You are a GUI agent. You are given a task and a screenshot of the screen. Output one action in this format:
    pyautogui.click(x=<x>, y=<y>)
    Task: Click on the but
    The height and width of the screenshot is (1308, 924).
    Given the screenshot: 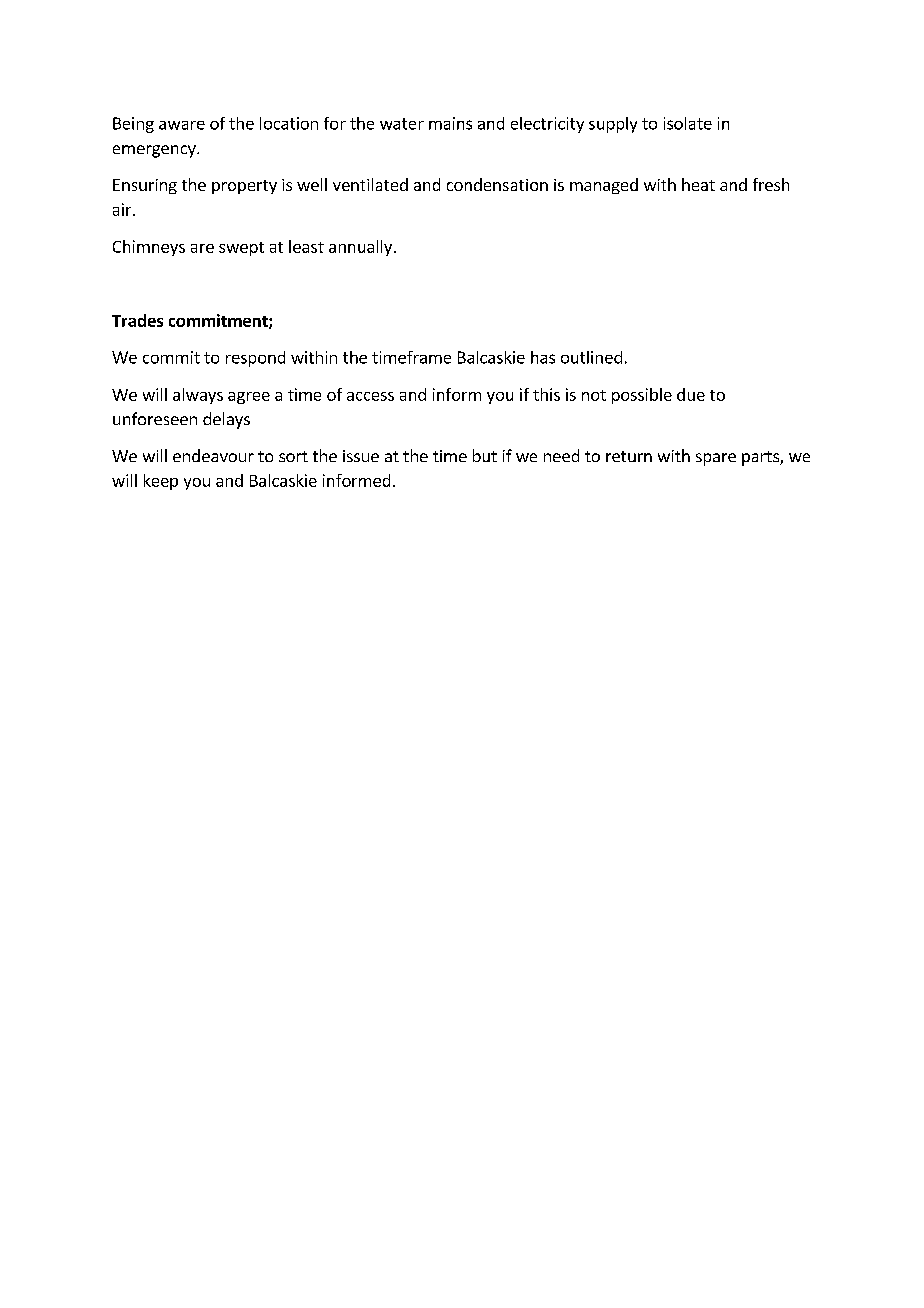 What is the action you would take?
    pyautogui.click(x=485, y=455)
